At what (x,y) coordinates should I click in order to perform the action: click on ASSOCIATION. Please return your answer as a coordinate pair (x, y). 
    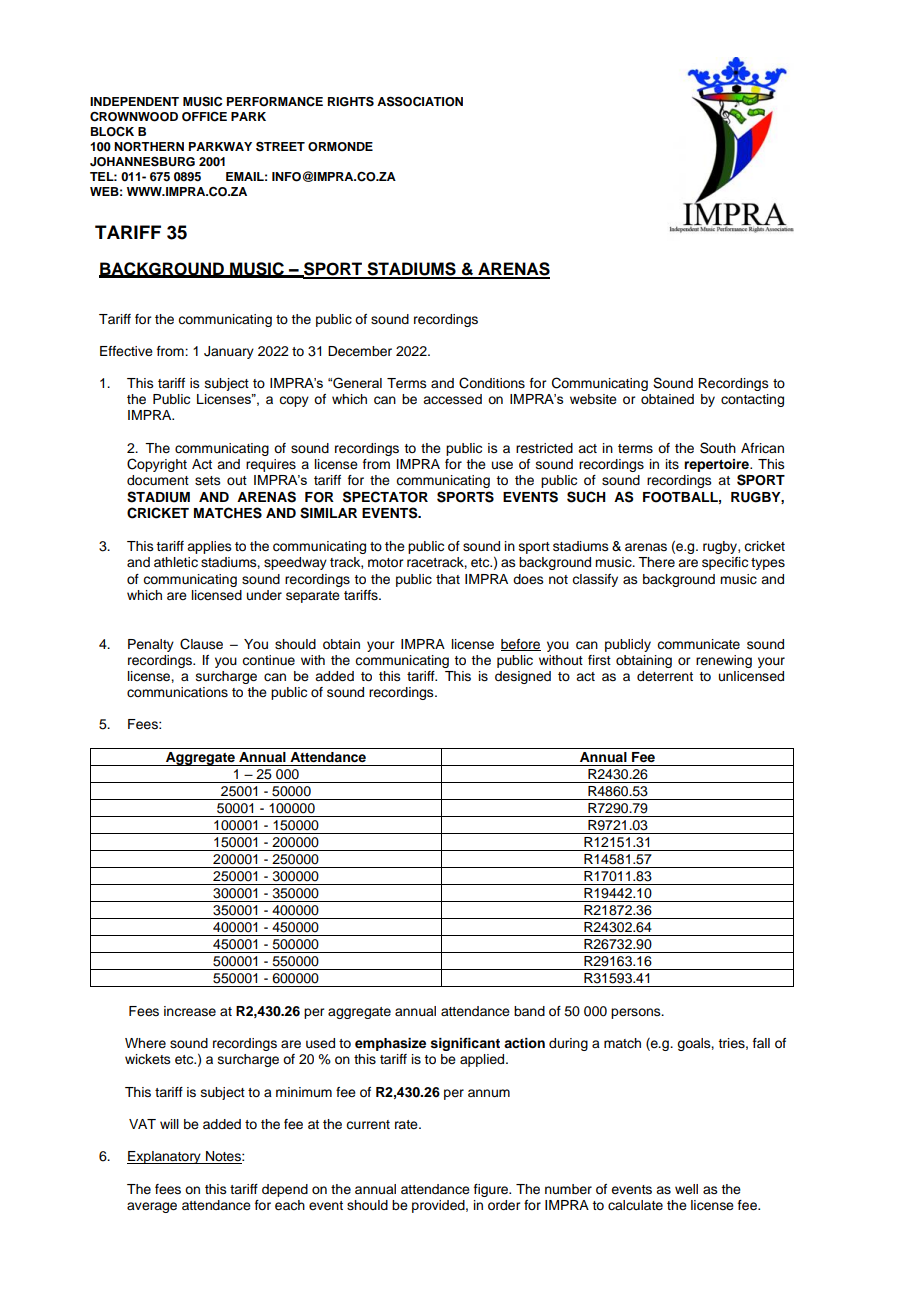
    Looking at the image, I should click on (420, 101).
